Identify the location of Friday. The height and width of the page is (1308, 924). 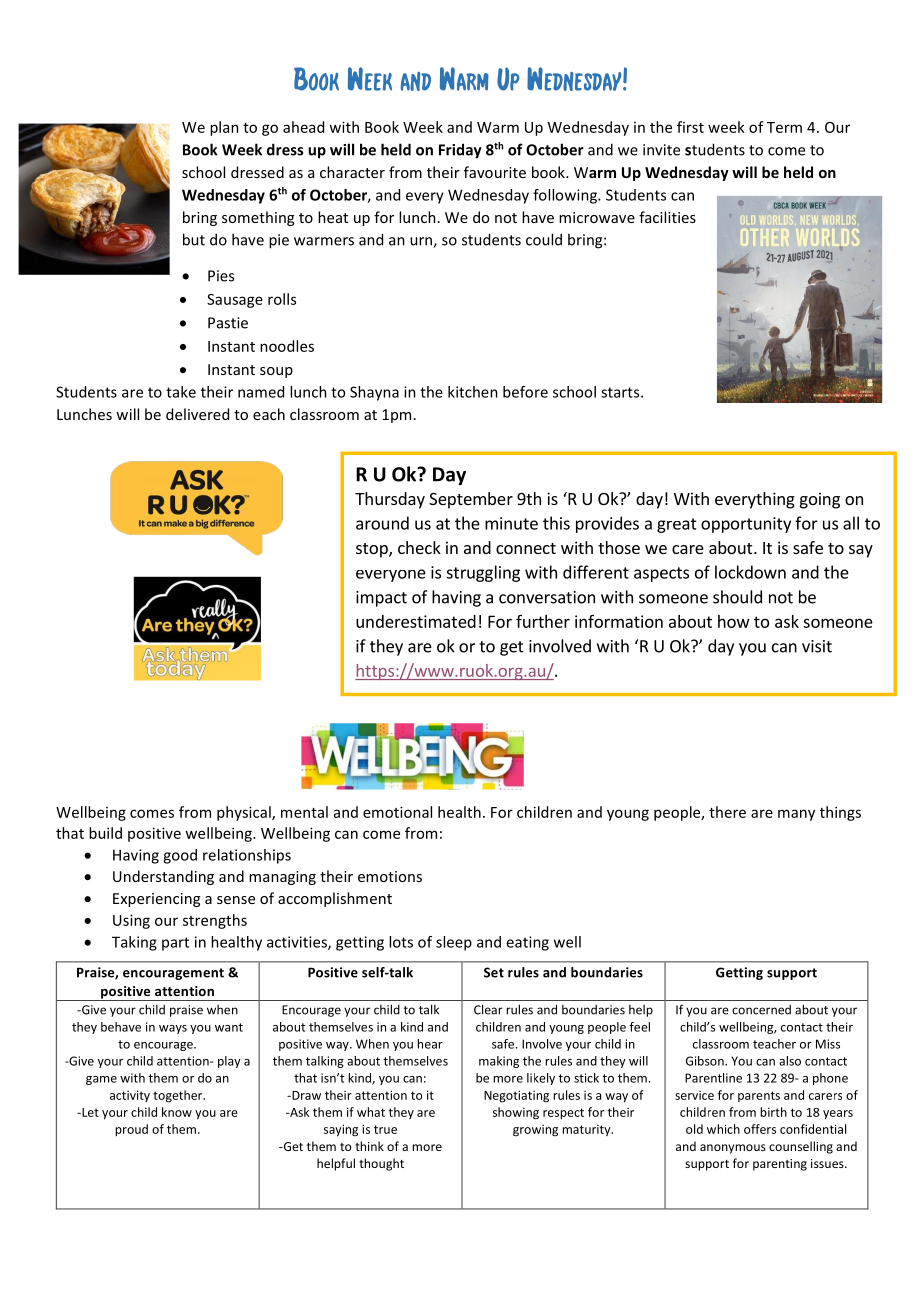
(460, 151).
